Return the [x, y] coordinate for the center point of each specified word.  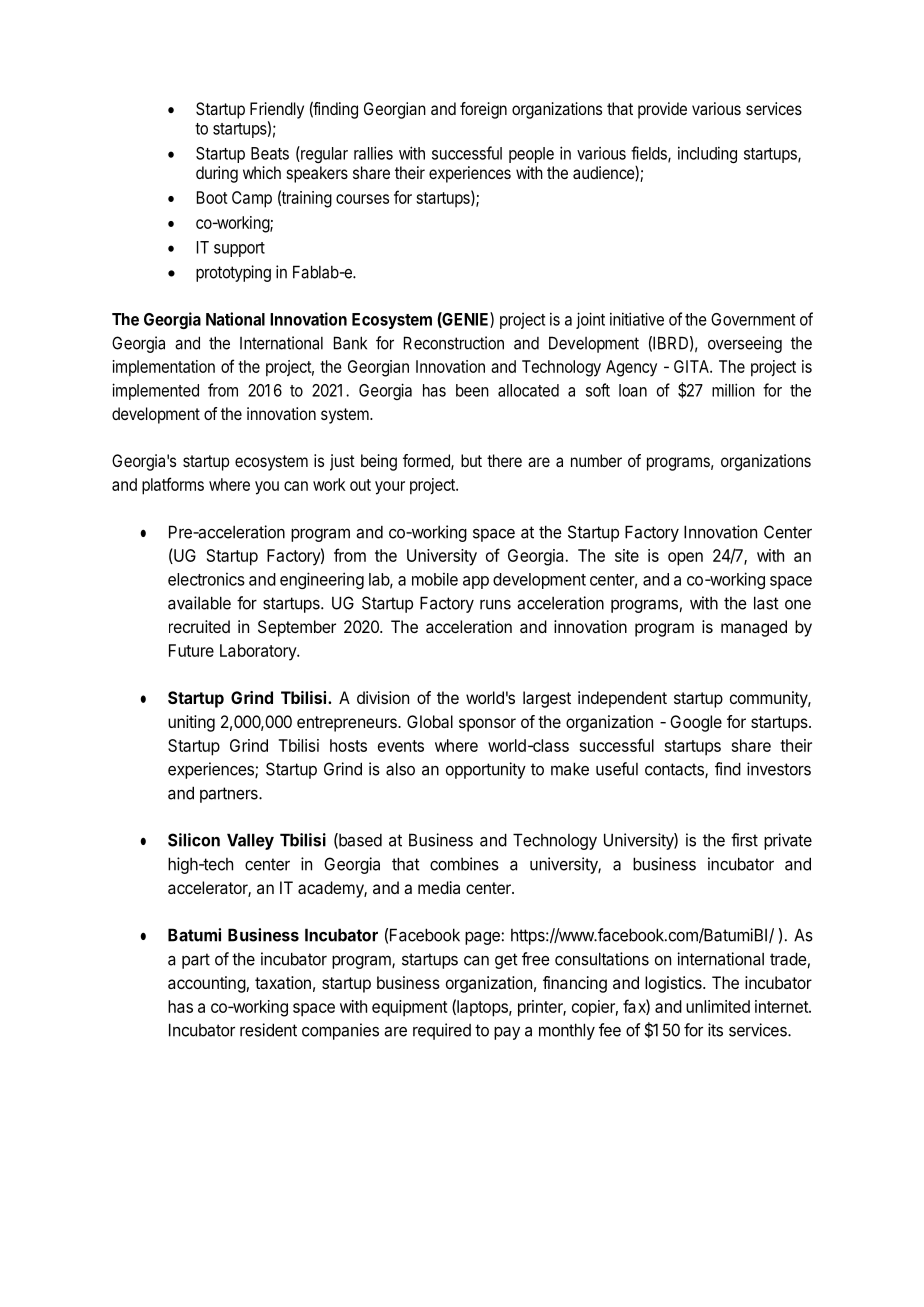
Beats [270, 153]
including [707, 154]
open [685, 559]
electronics [206, 579]
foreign [483, 110]
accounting [207, 984]
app [476, 582]
